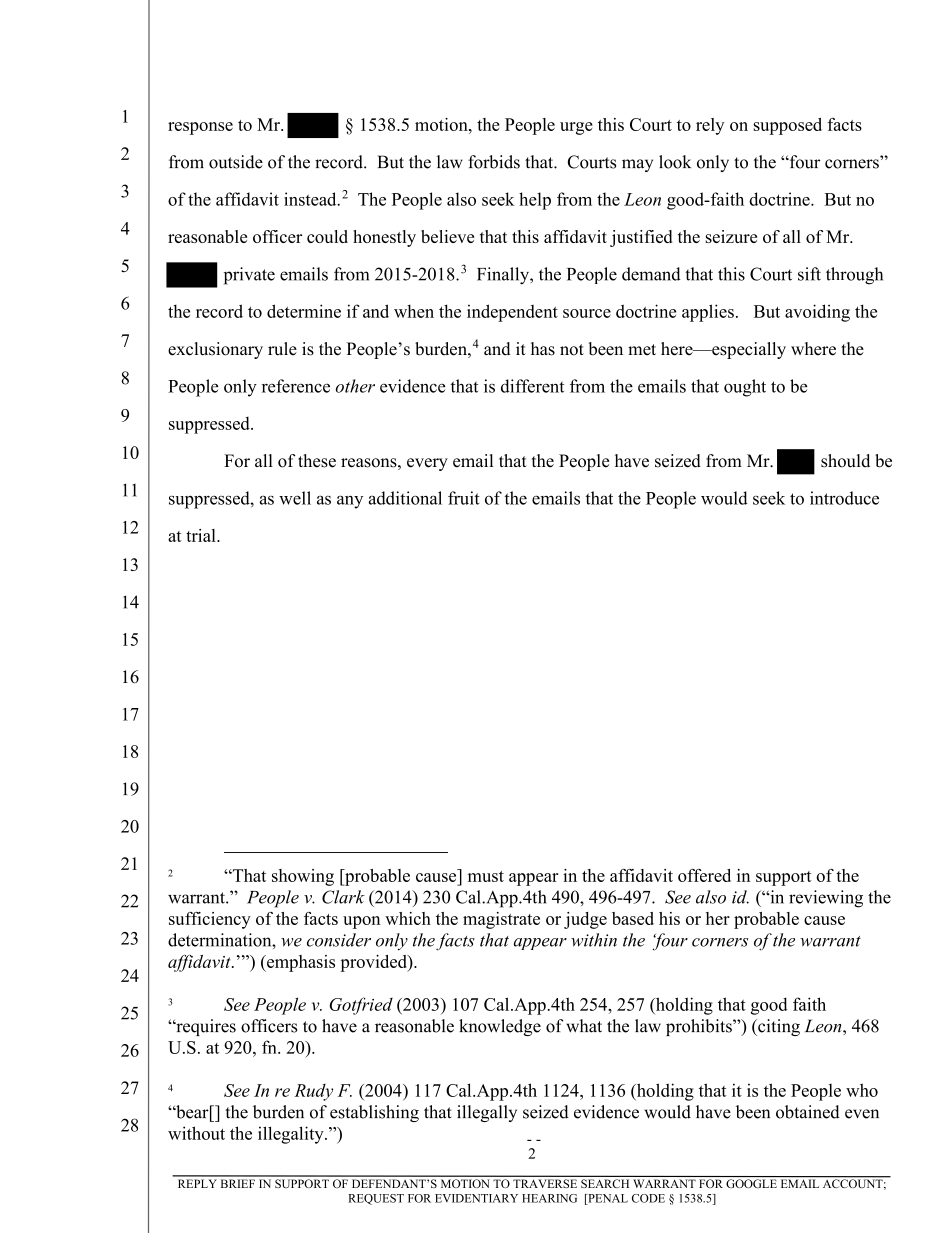 The height and width of the image is (1233, 952). I want to click on reviewing, so click(826, 899).
